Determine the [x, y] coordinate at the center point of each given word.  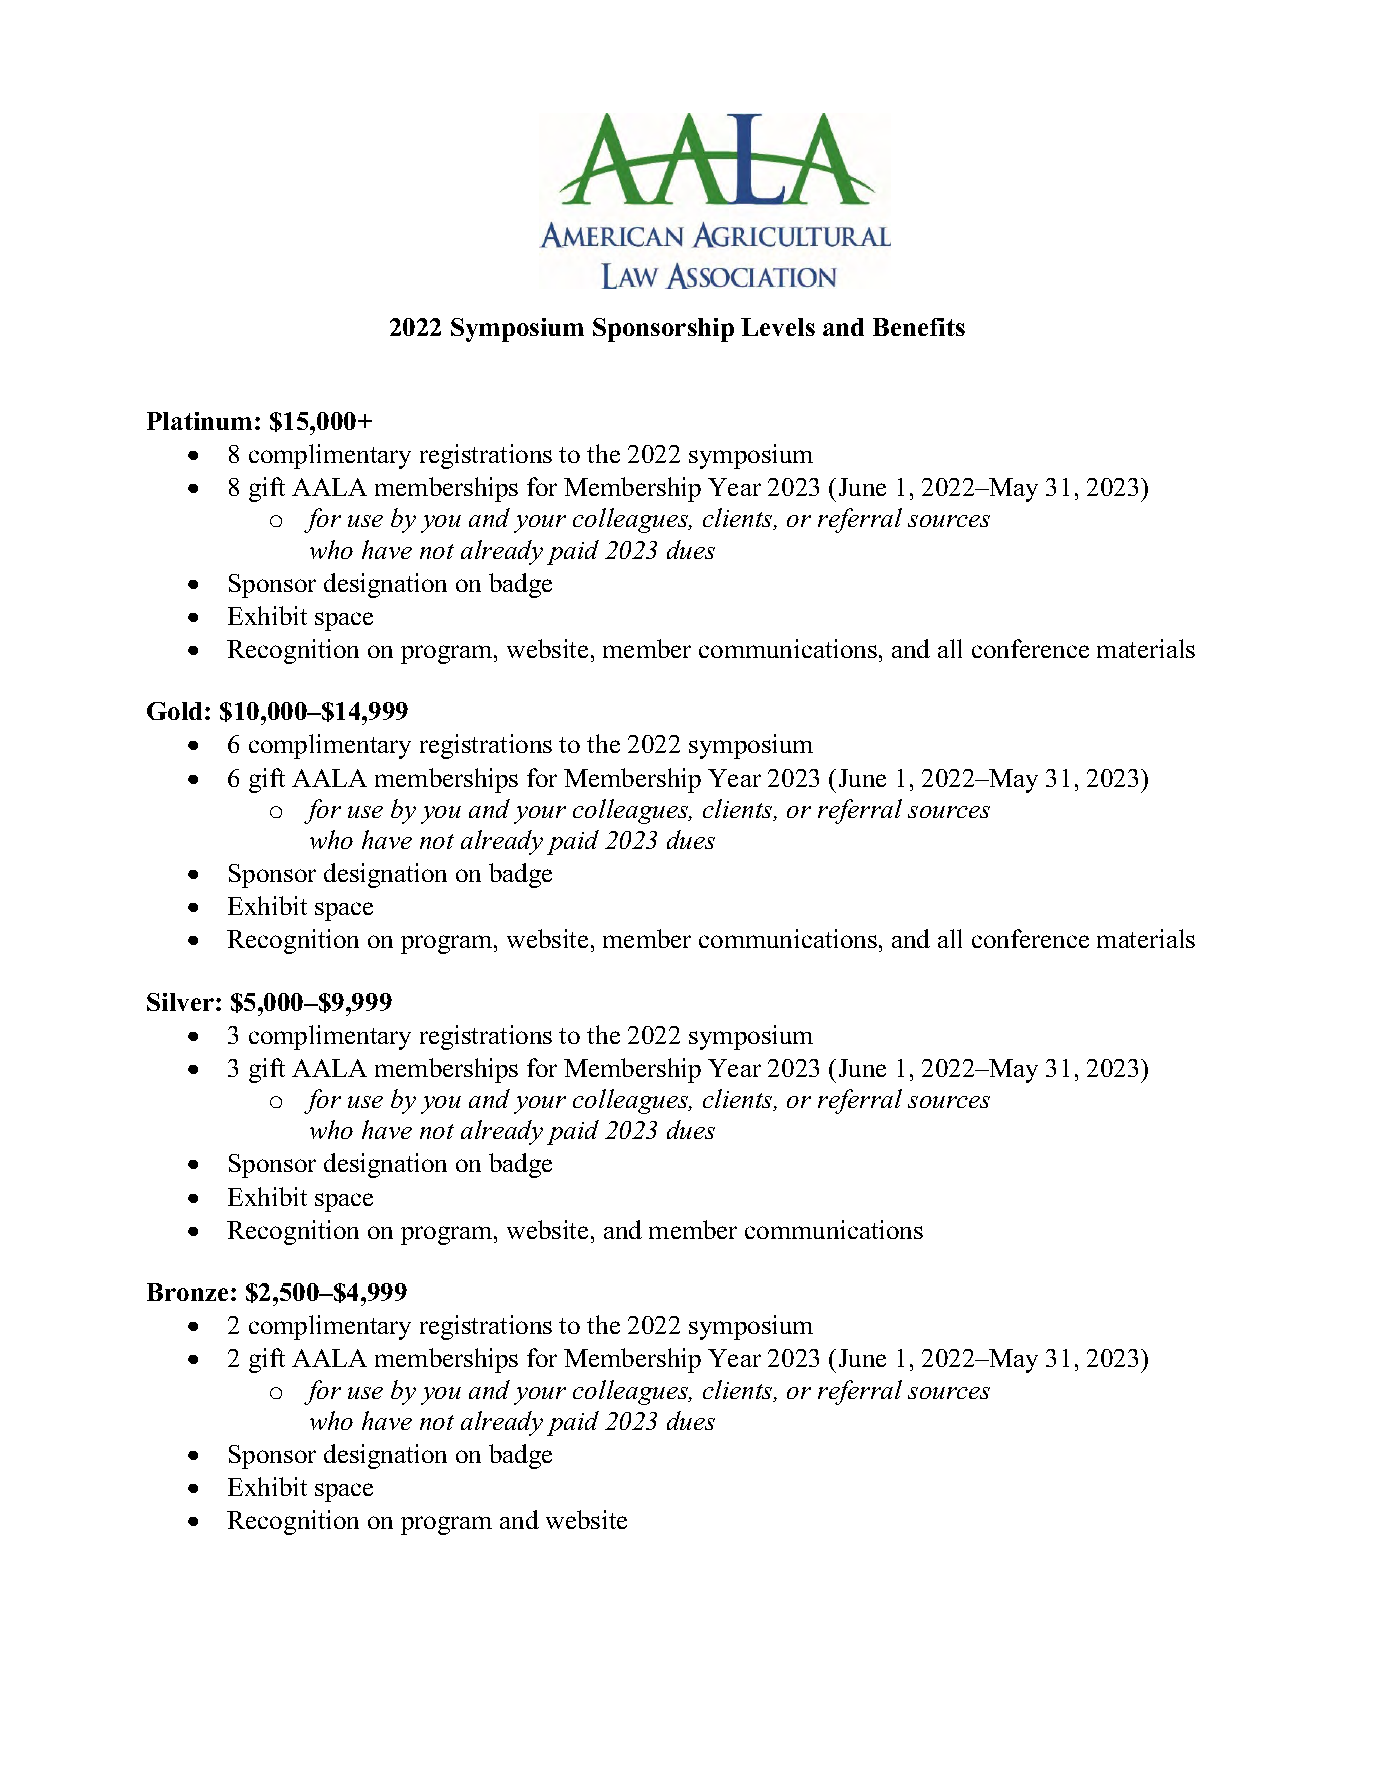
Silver [180, 1002]
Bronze [187, 1292]
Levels [778, 327]
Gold [176, 711]
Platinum [199, 421]
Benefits [919, 327]
